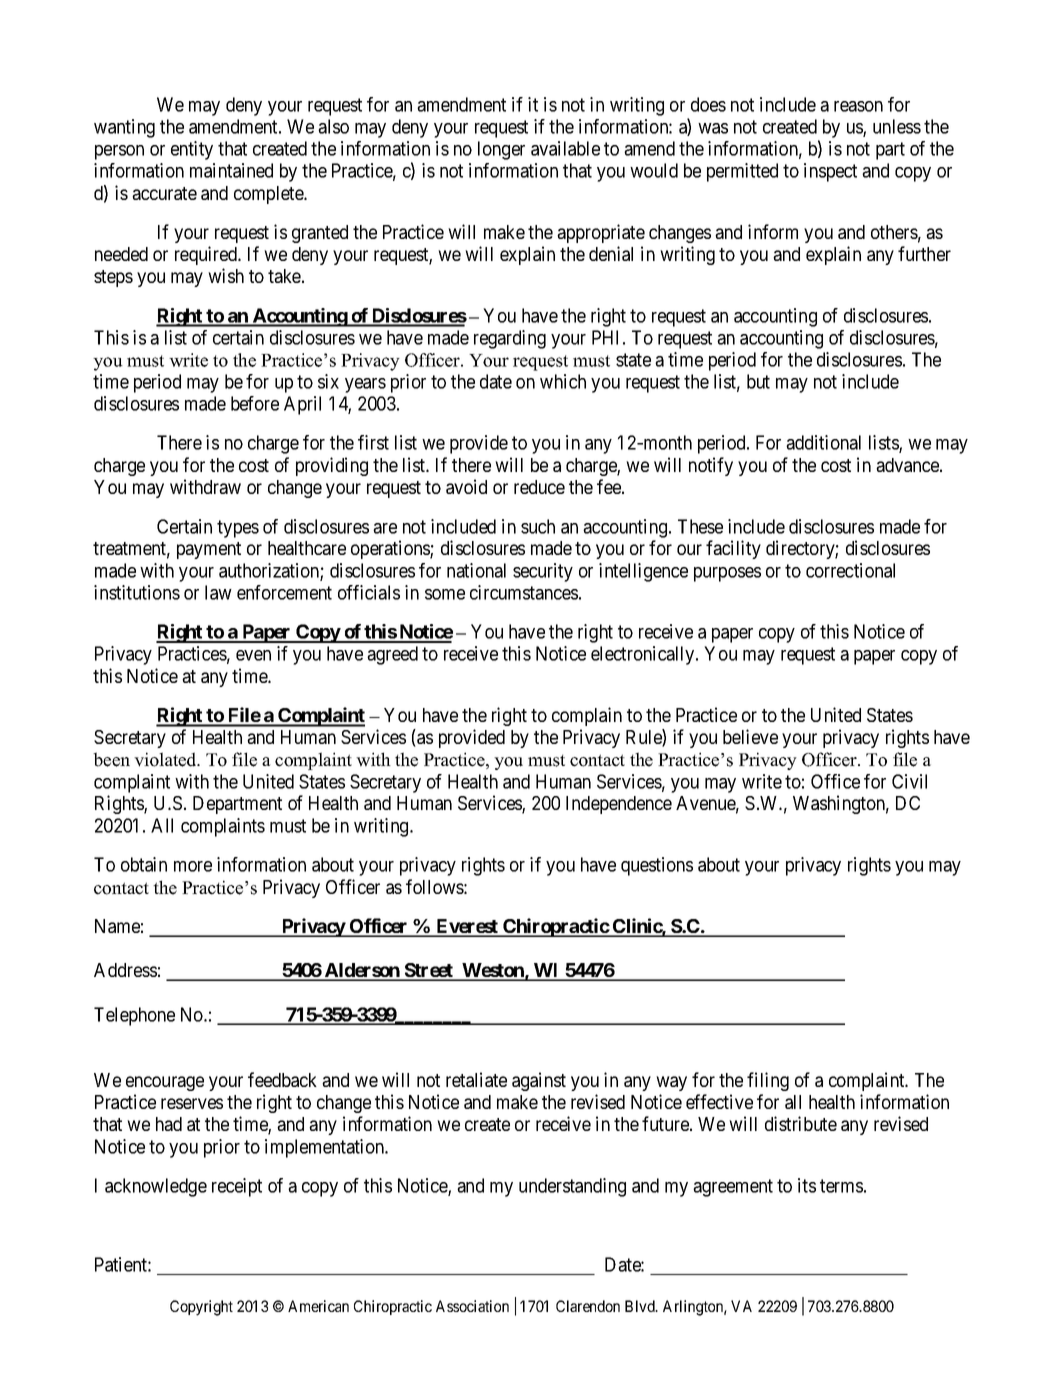 Image resolution: width=1064 pixels, height=1378 pixels. I want to click on receipt, so click(237, 1187).
